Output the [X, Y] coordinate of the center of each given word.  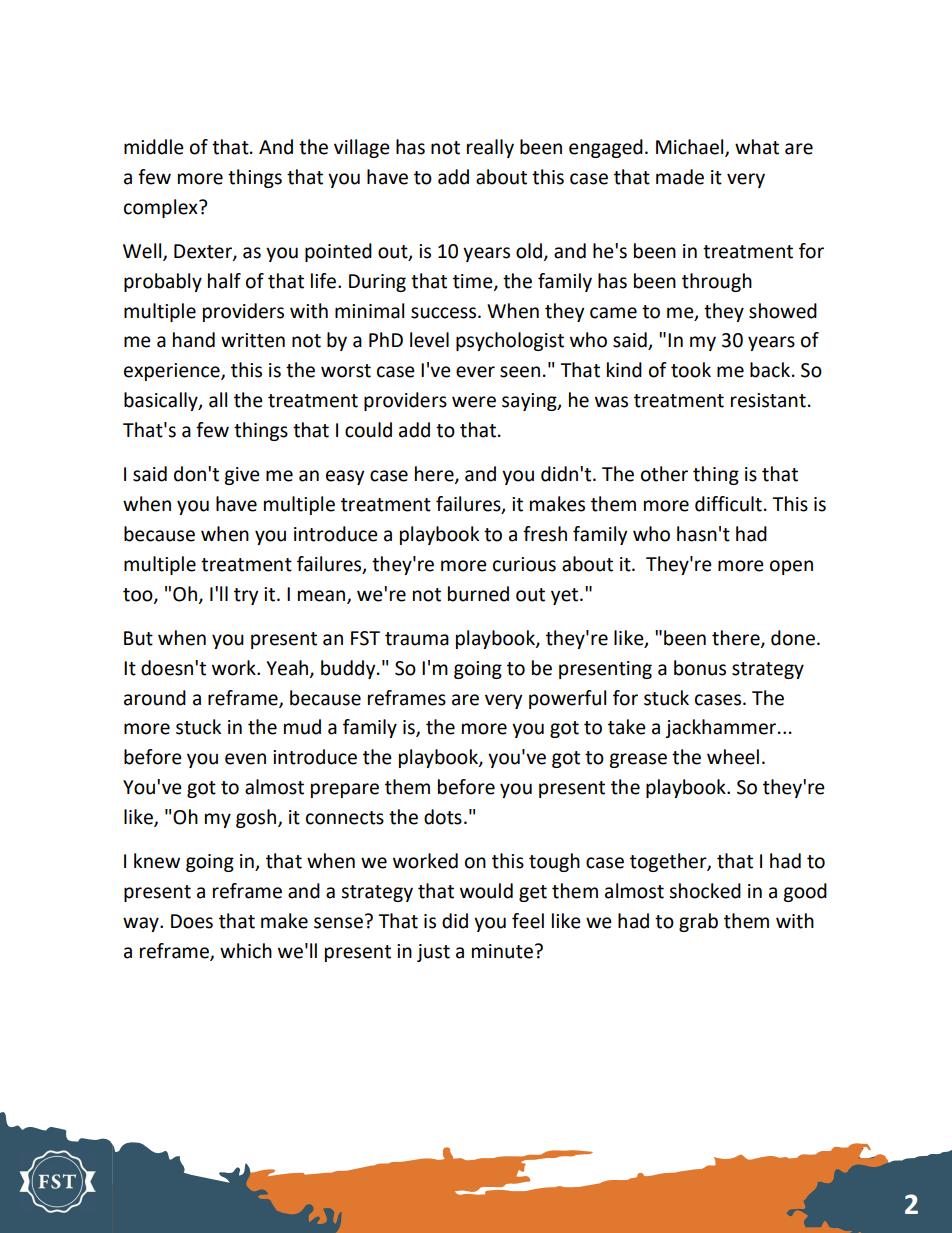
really [490, 148]
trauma [417, 639]
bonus [700, 668]
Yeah [288, 668]
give [242, 476]
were [474, 402]
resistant [768, 400]
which [246, 951]
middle [154, 147]
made [680, 177]
